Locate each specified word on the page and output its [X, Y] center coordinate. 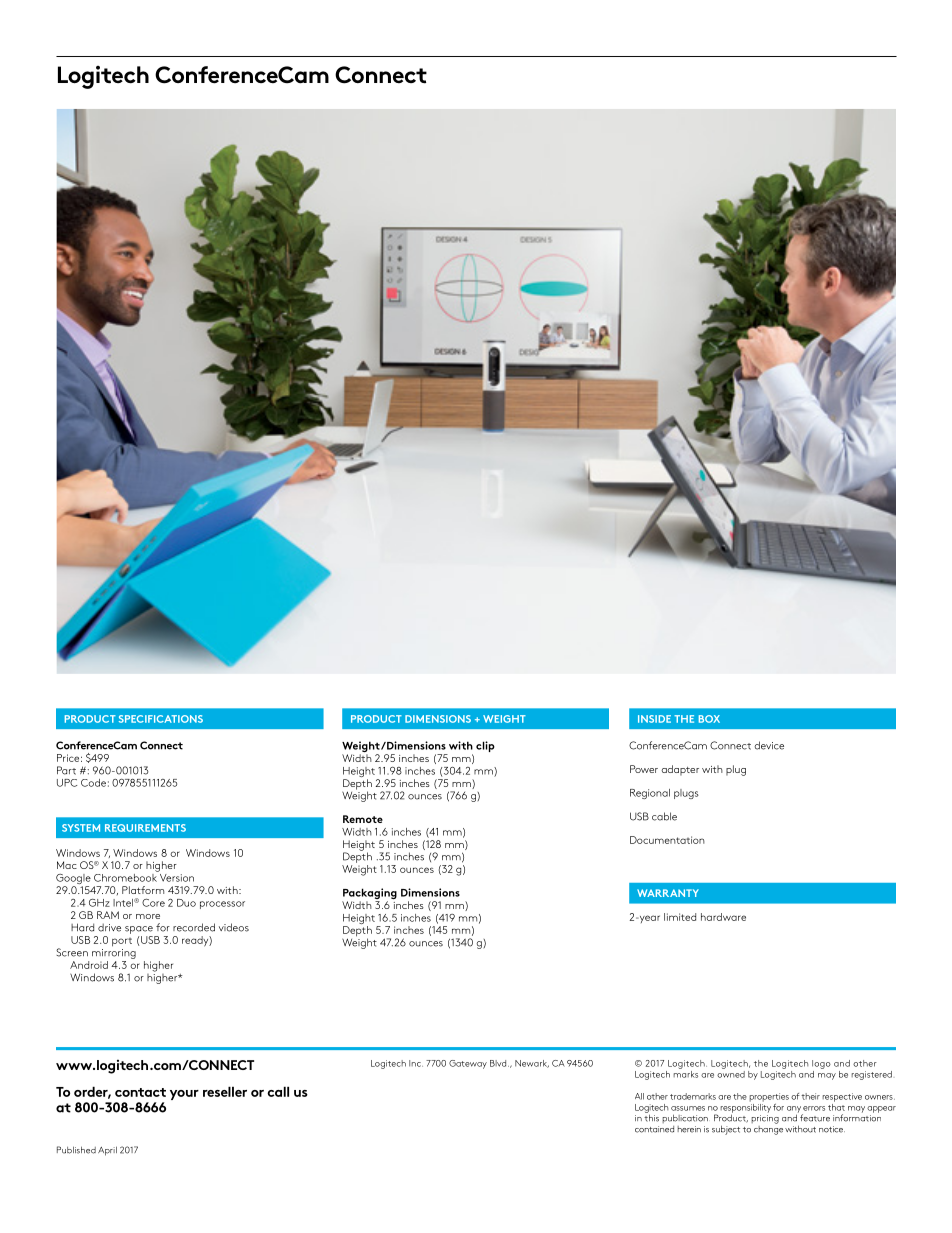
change [768, 1129]
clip [485, 746]
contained [654, 1129]
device [769, 745]
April [107, 1151]
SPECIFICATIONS [161, 719]
